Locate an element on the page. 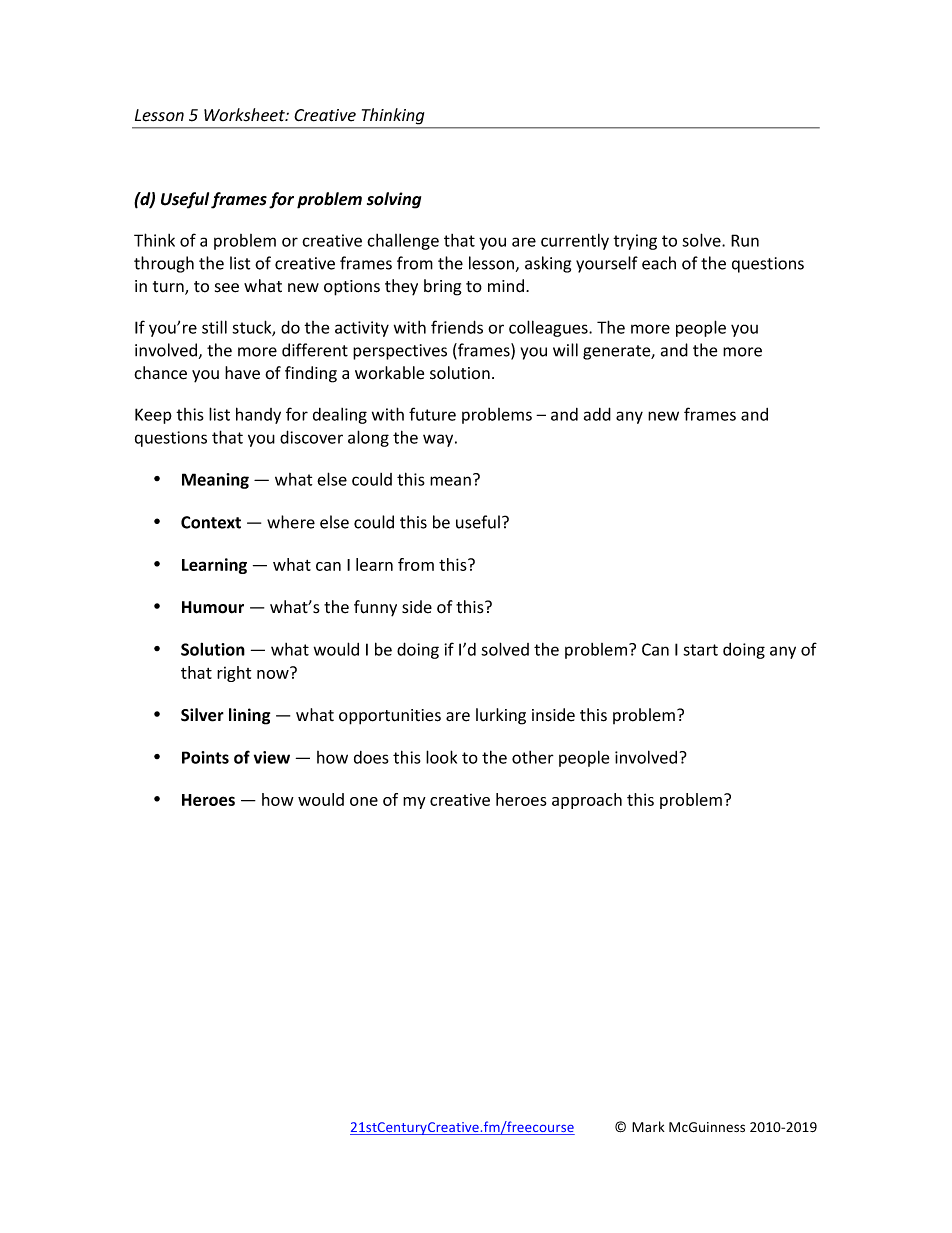 This image has width=952, height=1233. start is located at coordinates (700, 650).
